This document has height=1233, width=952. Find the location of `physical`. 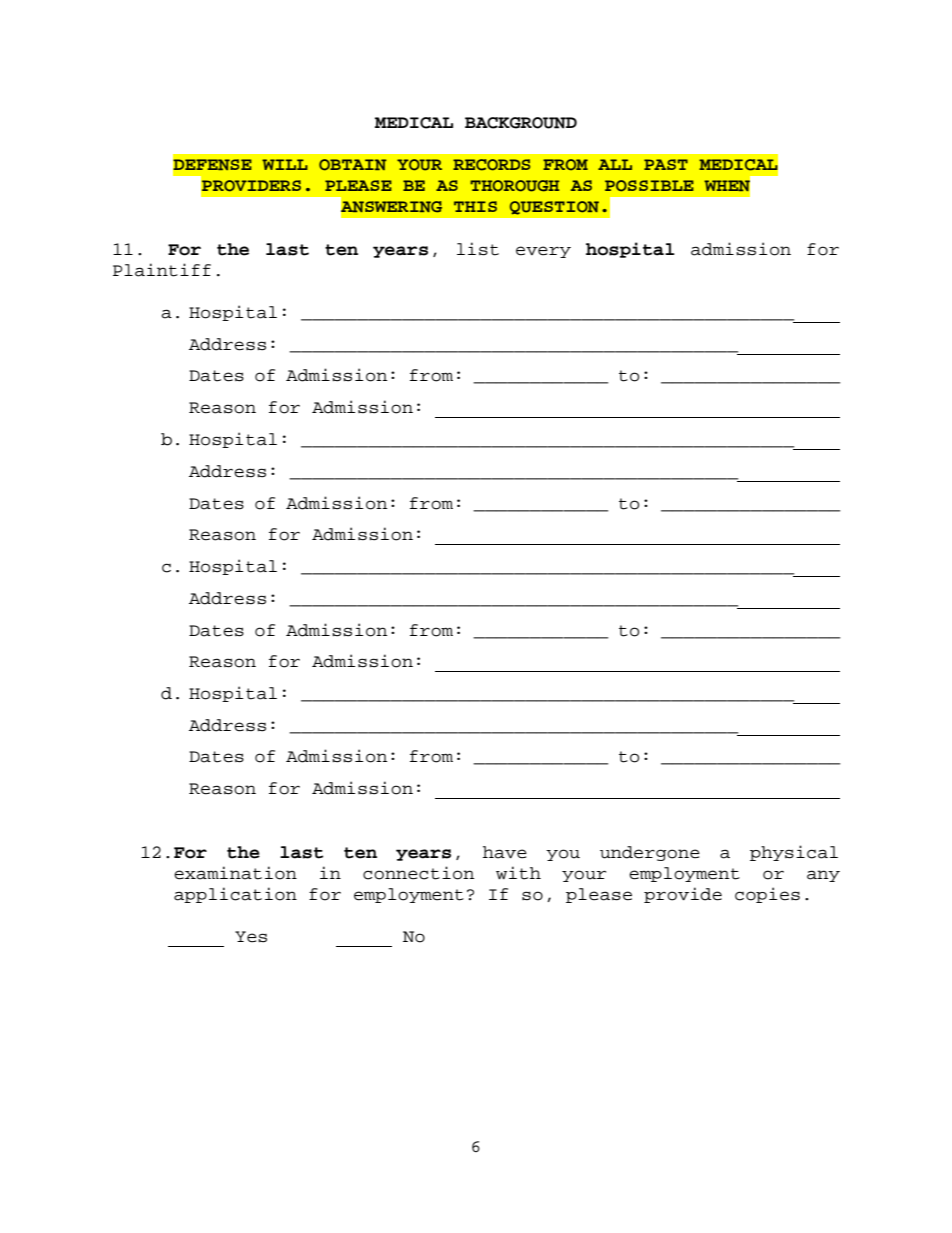

physical is located at coordinates (794, 853).
